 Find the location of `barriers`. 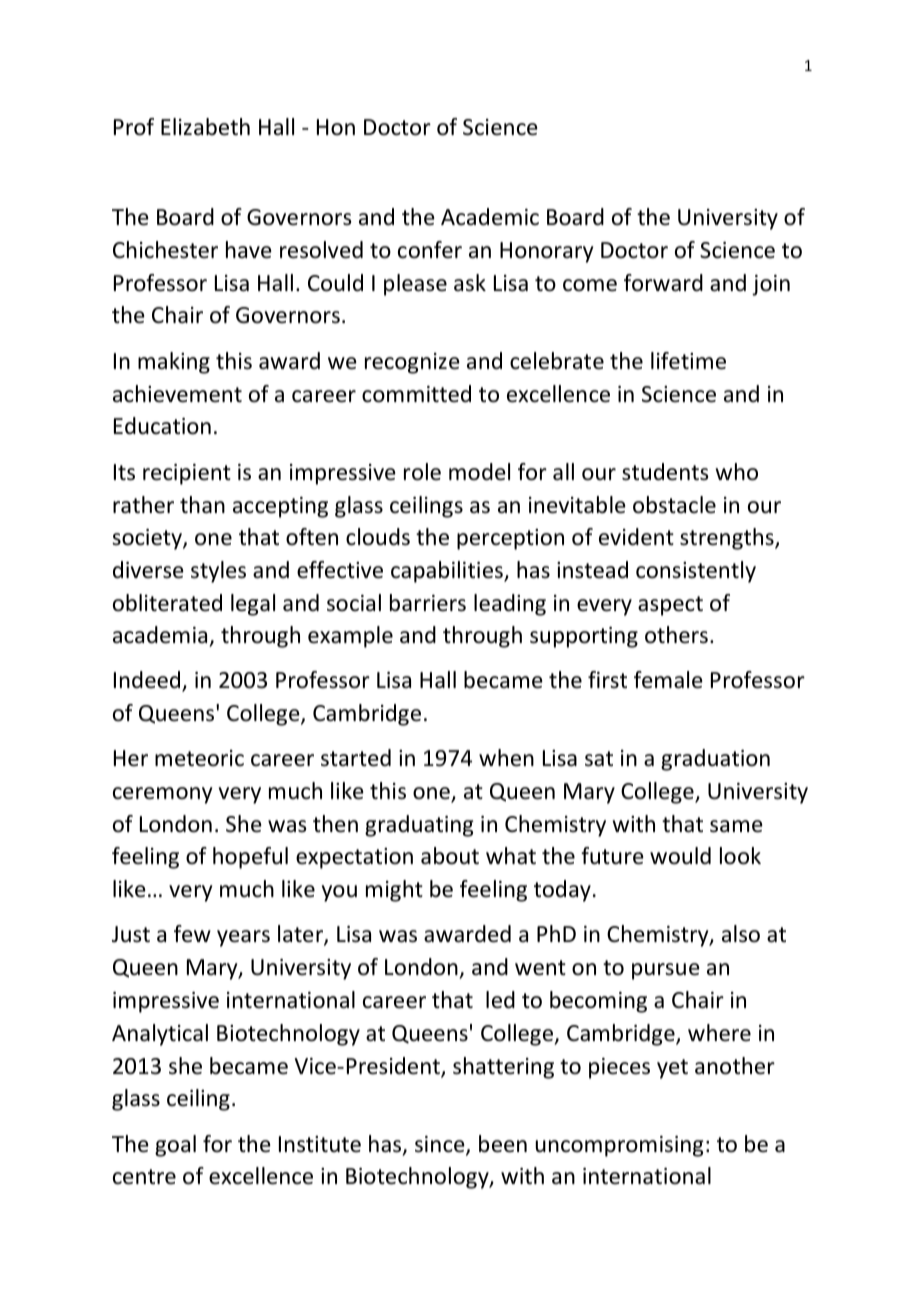

barriers is located at coordinates (428, 603).
